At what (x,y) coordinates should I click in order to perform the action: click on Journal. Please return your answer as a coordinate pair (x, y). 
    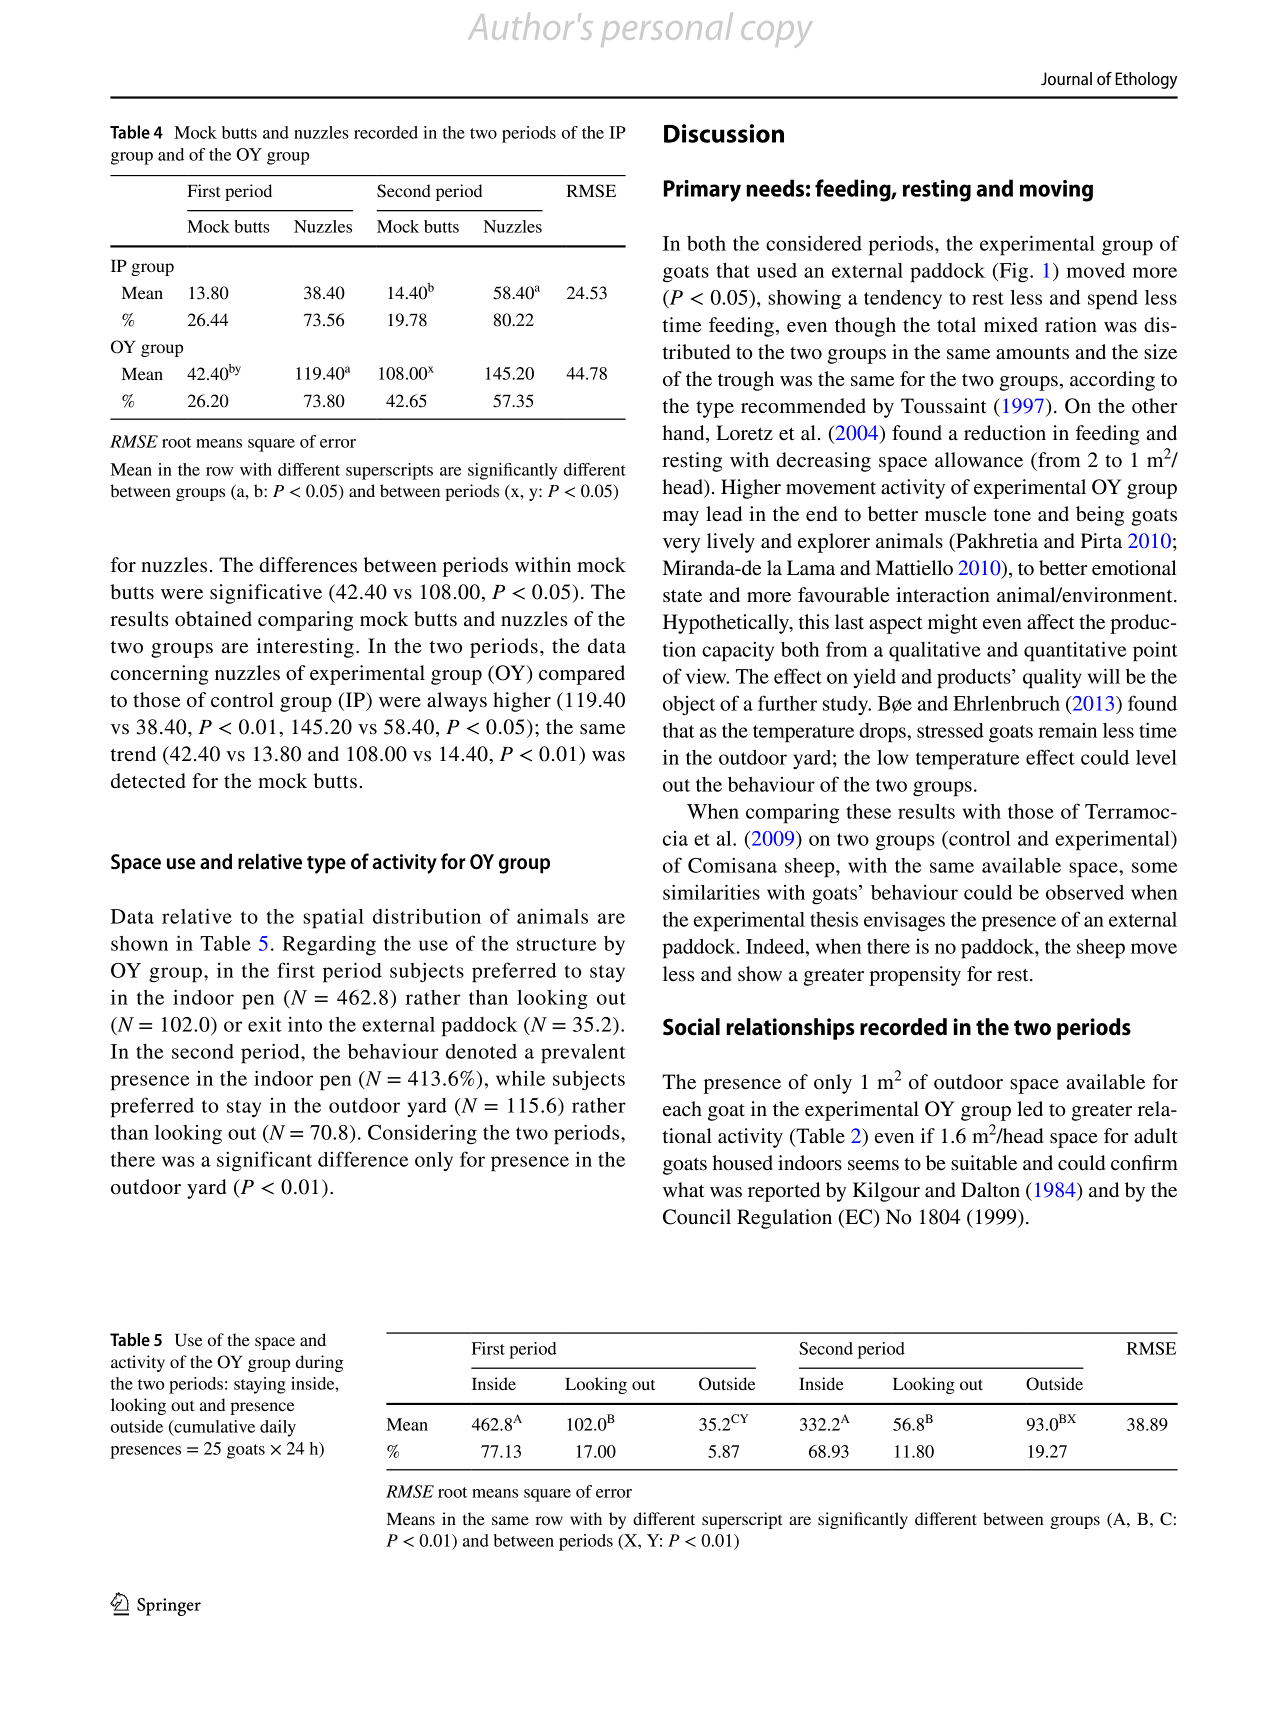
    Looking at the image, I should click on (1066, 78).
